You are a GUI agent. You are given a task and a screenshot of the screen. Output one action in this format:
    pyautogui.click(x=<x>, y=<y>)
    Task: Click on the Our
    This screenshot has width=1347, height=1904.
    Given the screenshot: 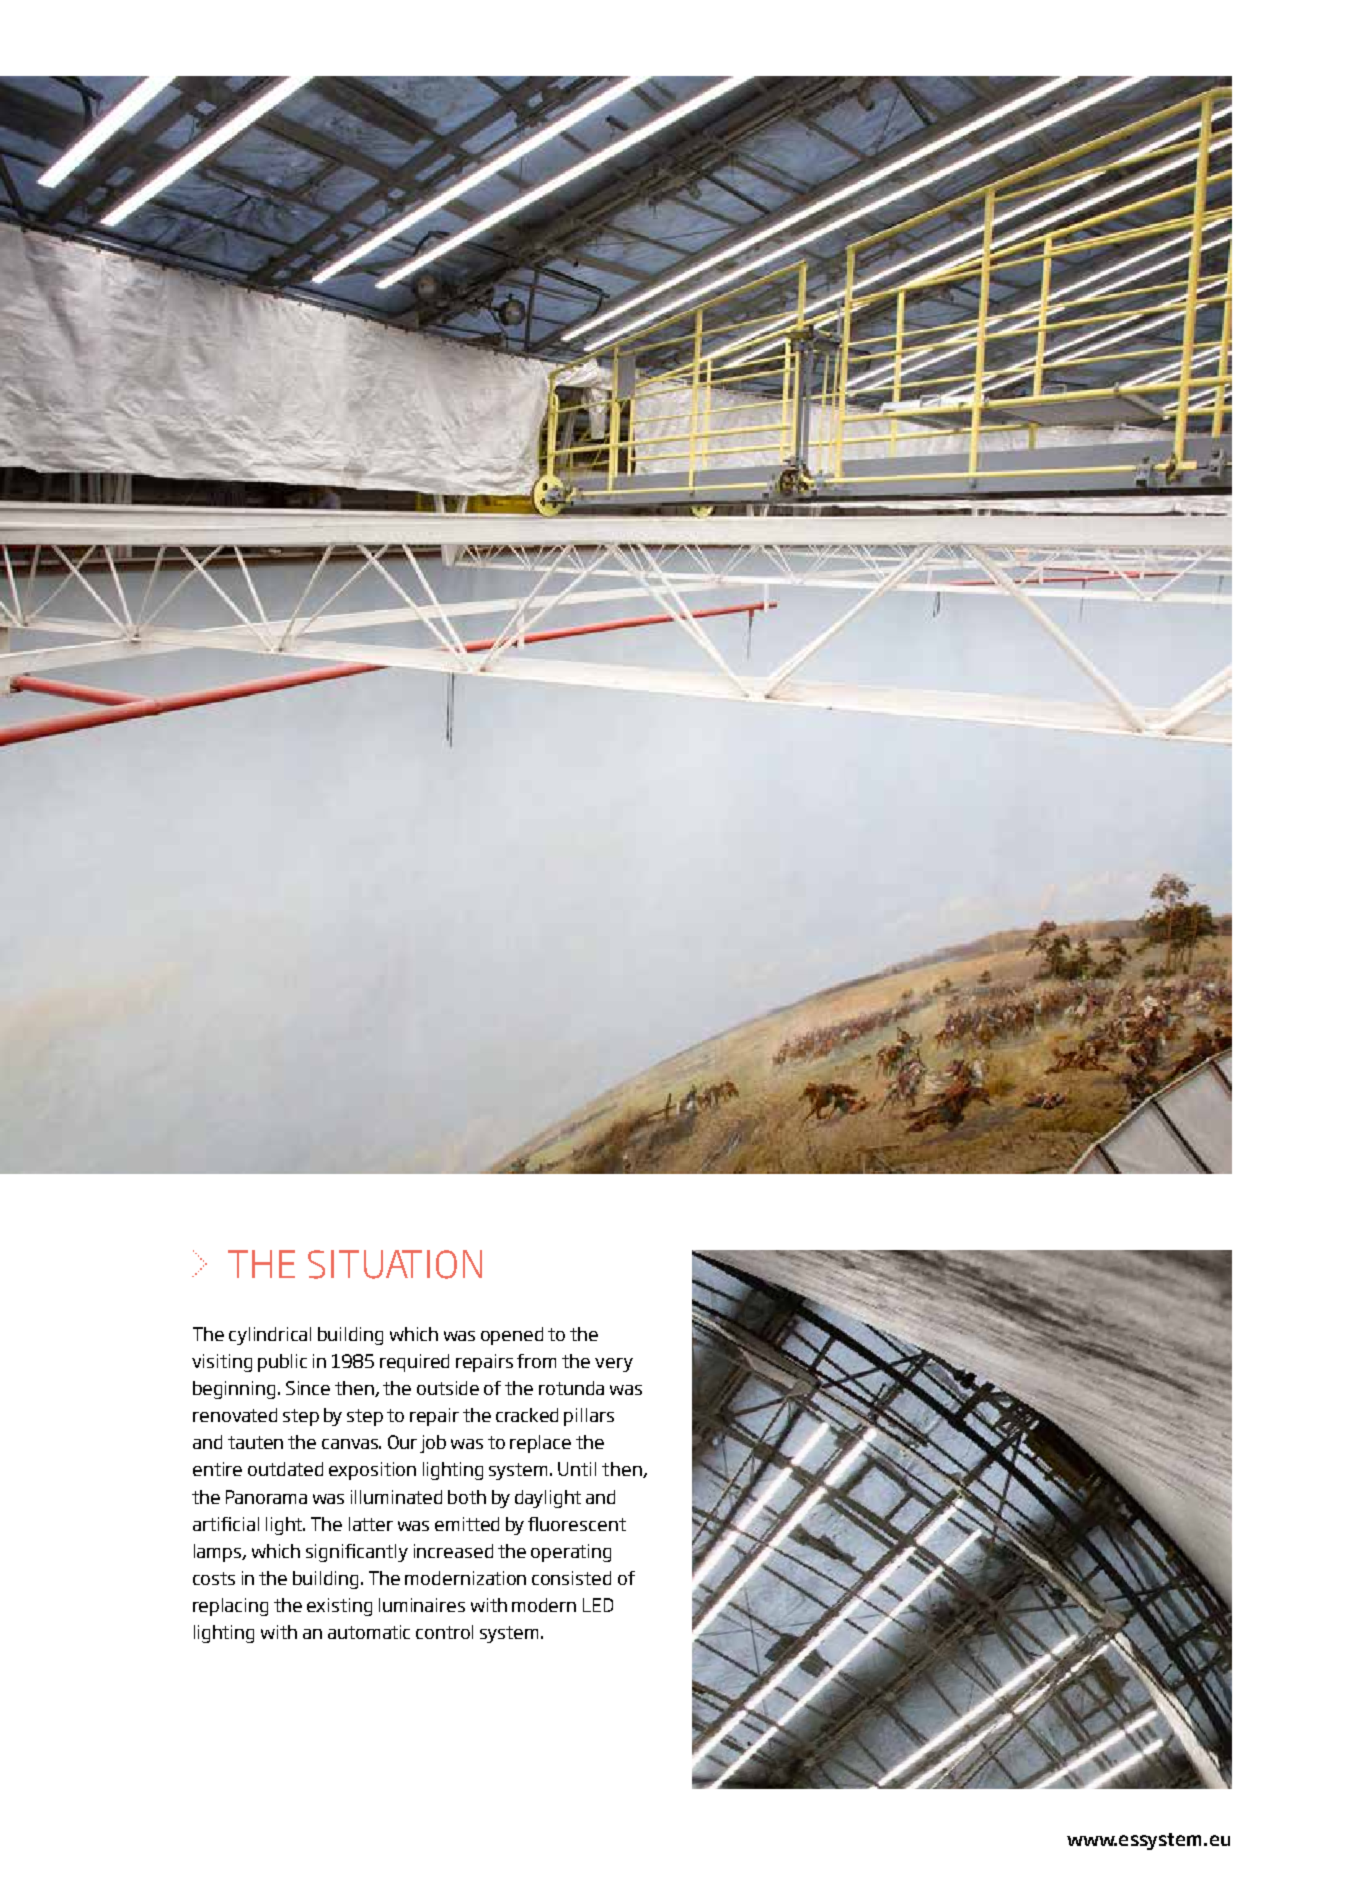 What is the action you would take?
    pyautogui.click(x=402, y=1442)
